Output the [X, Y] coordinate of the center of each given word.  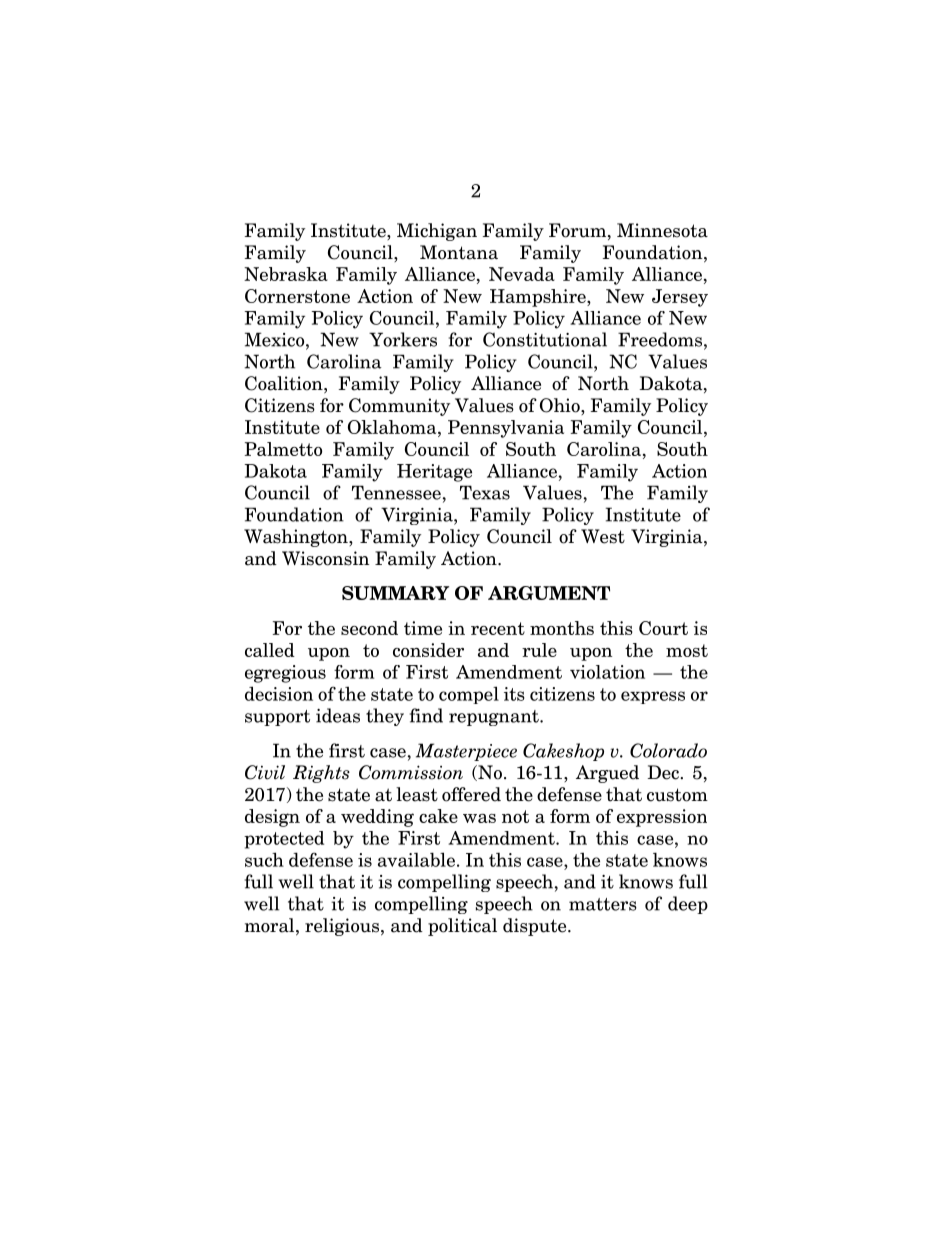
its [514, 694]
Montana [459, 252]
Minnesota [662, 230]
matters [603, 904]
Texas [485, 492]
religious [342, 927]
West [603, 536]
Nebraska [286, 274]
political [462, 927]
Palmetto [283, 449]
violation [607, 672]
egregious [285, 674]
